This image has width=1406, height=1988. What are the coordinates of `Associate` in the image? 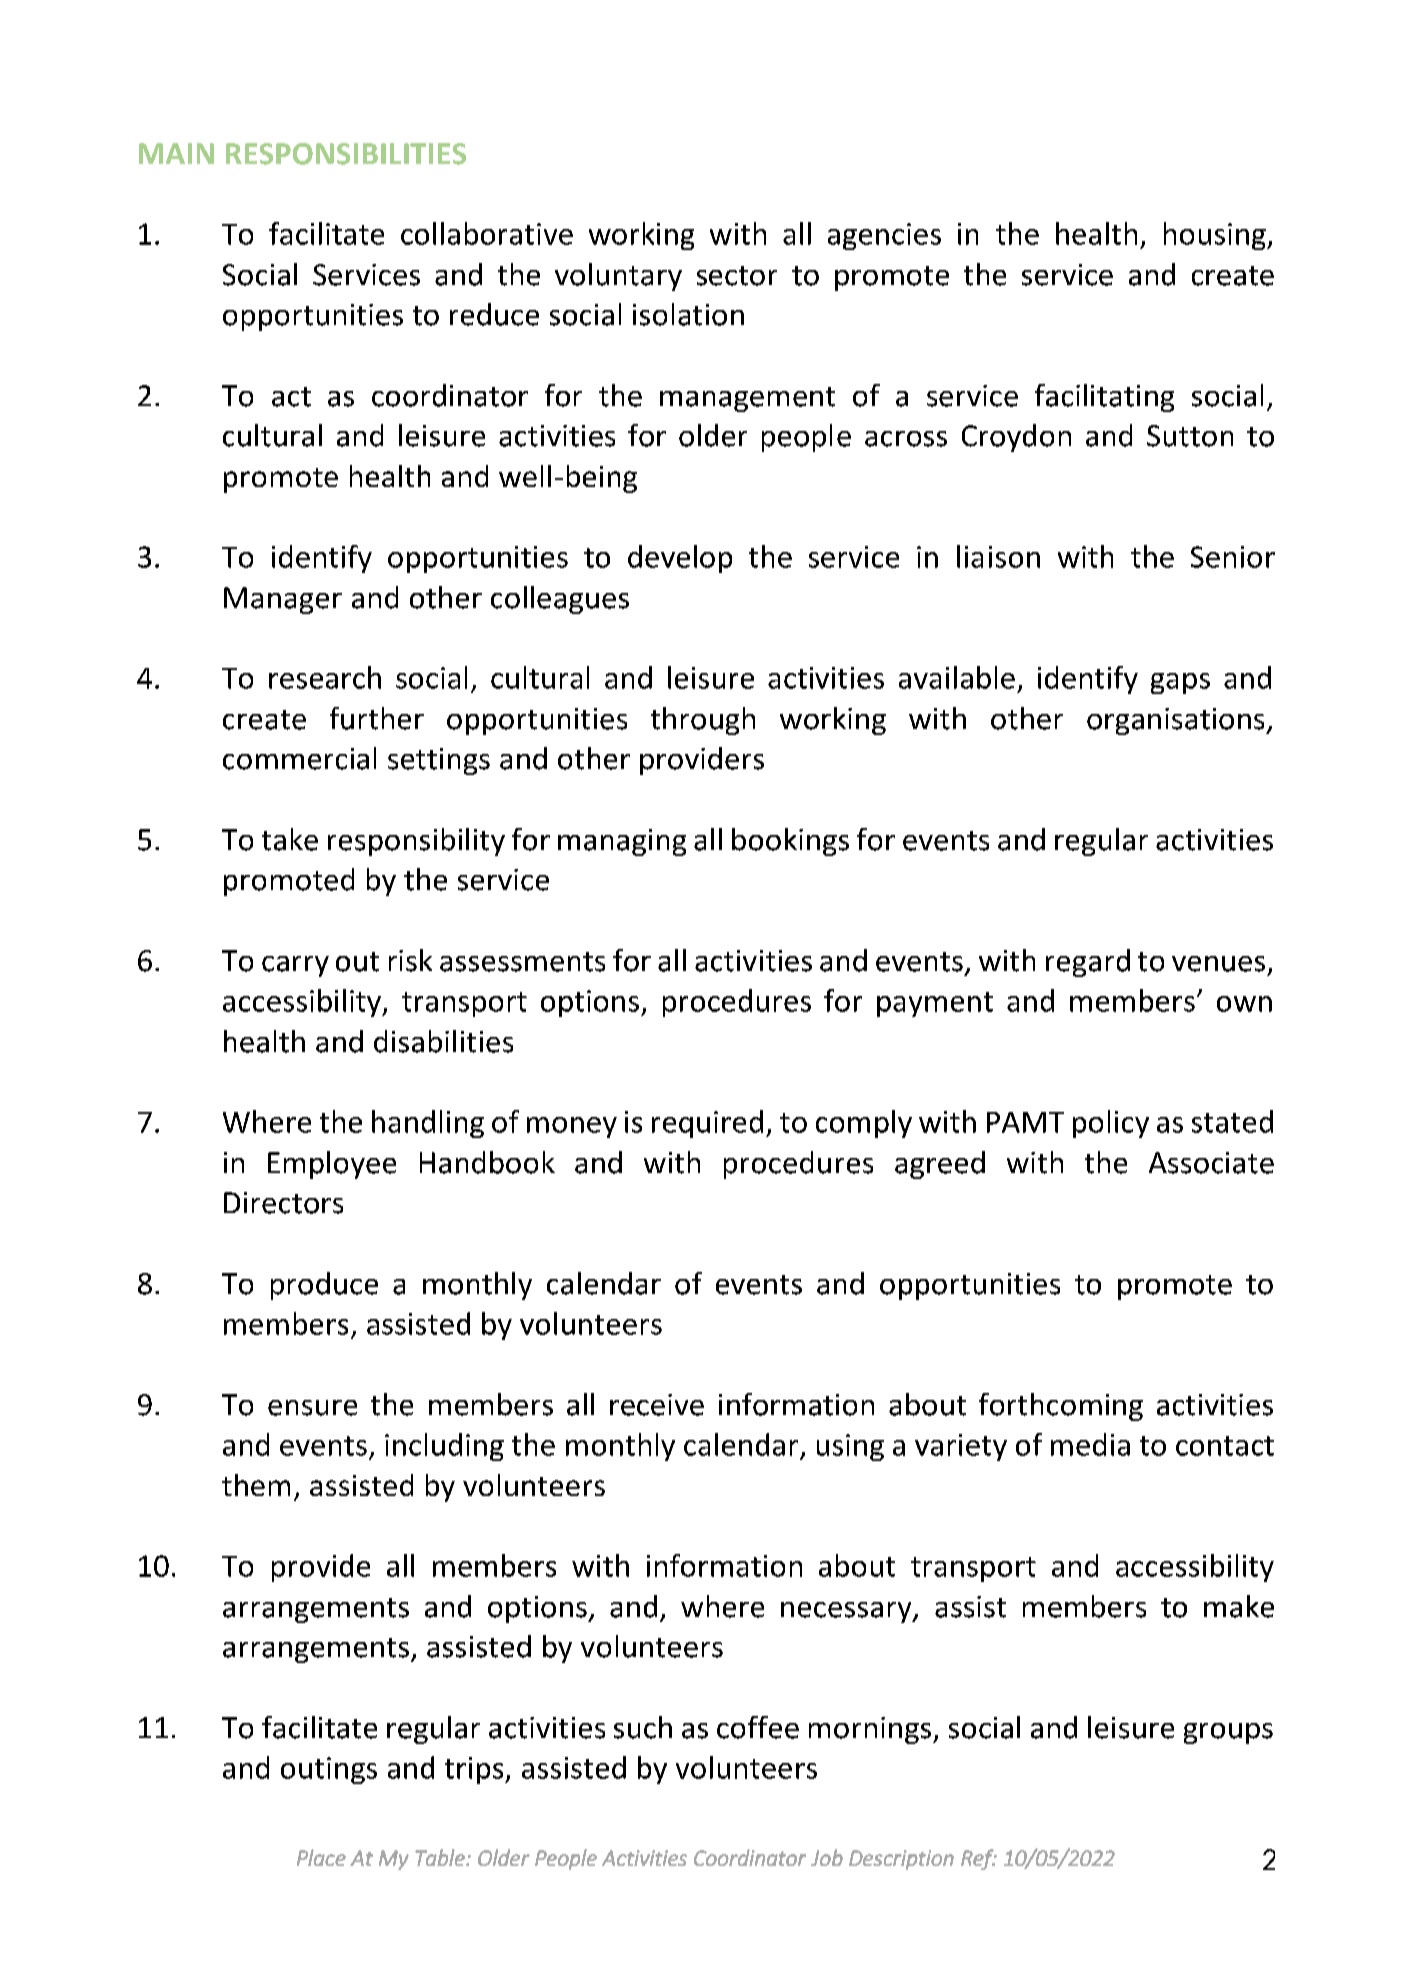 It's located at (1211, 1163).
